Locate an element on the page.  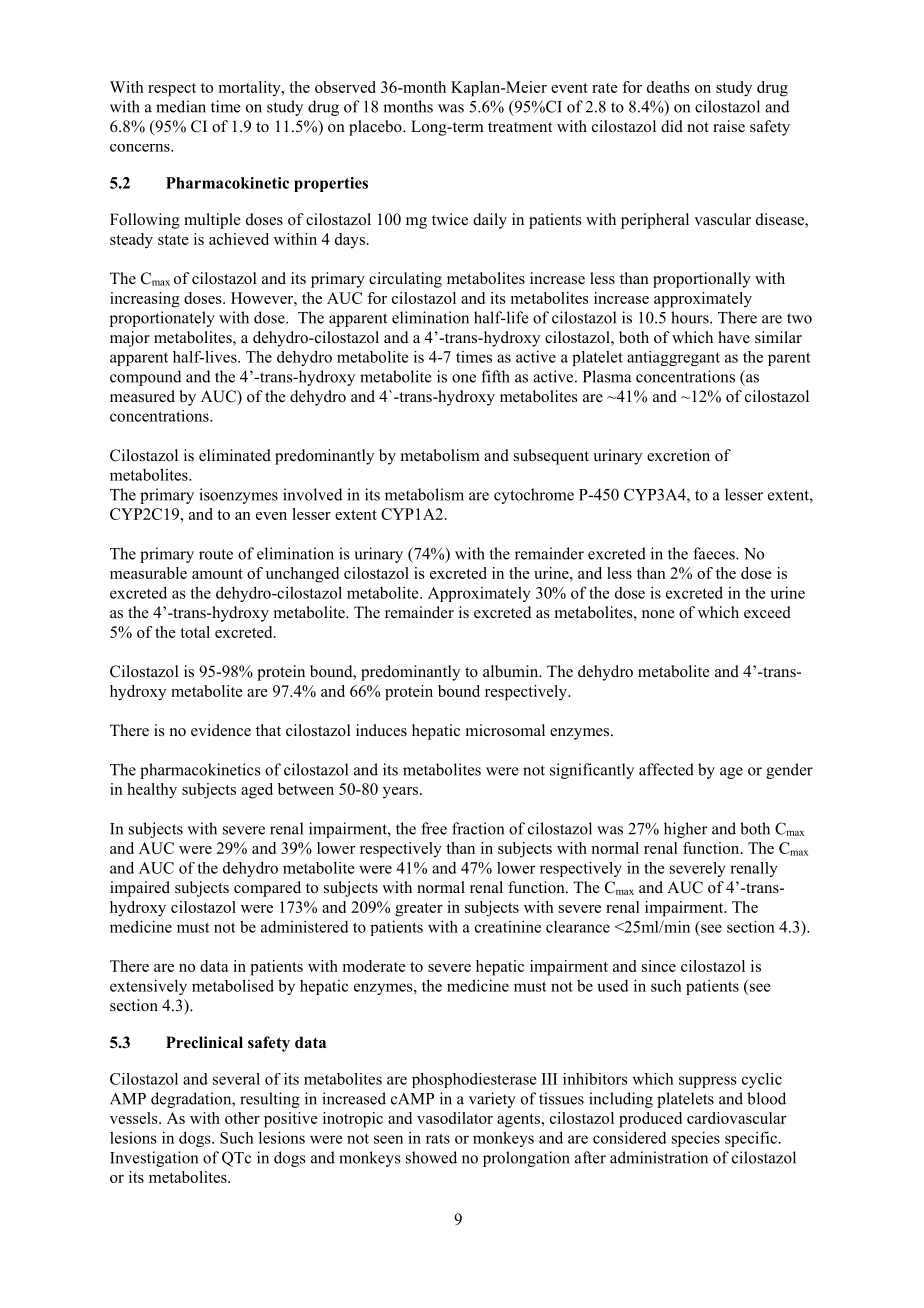
cytochrome is located at coordinates (534, 496).
